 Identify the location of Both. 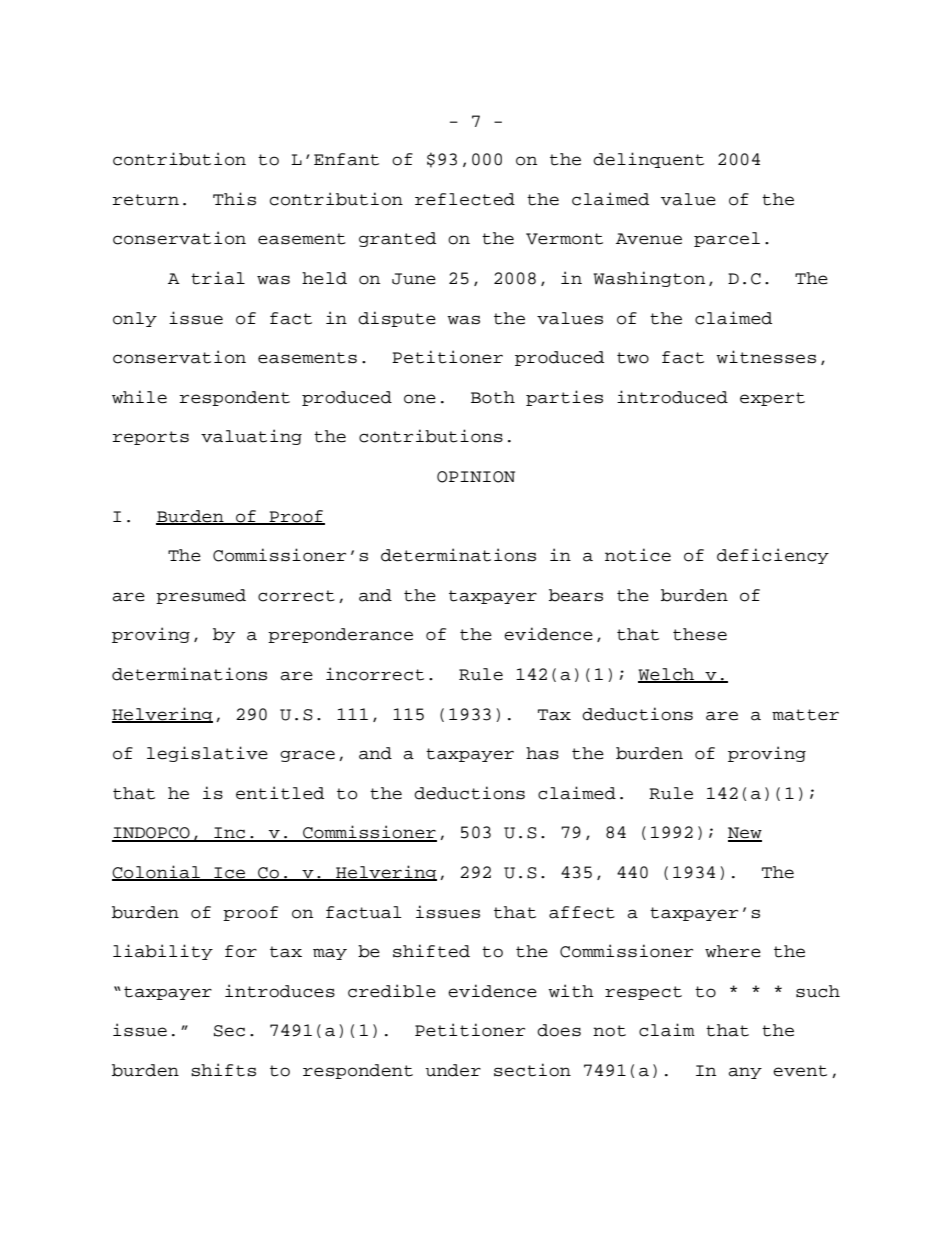
(493, 397).
